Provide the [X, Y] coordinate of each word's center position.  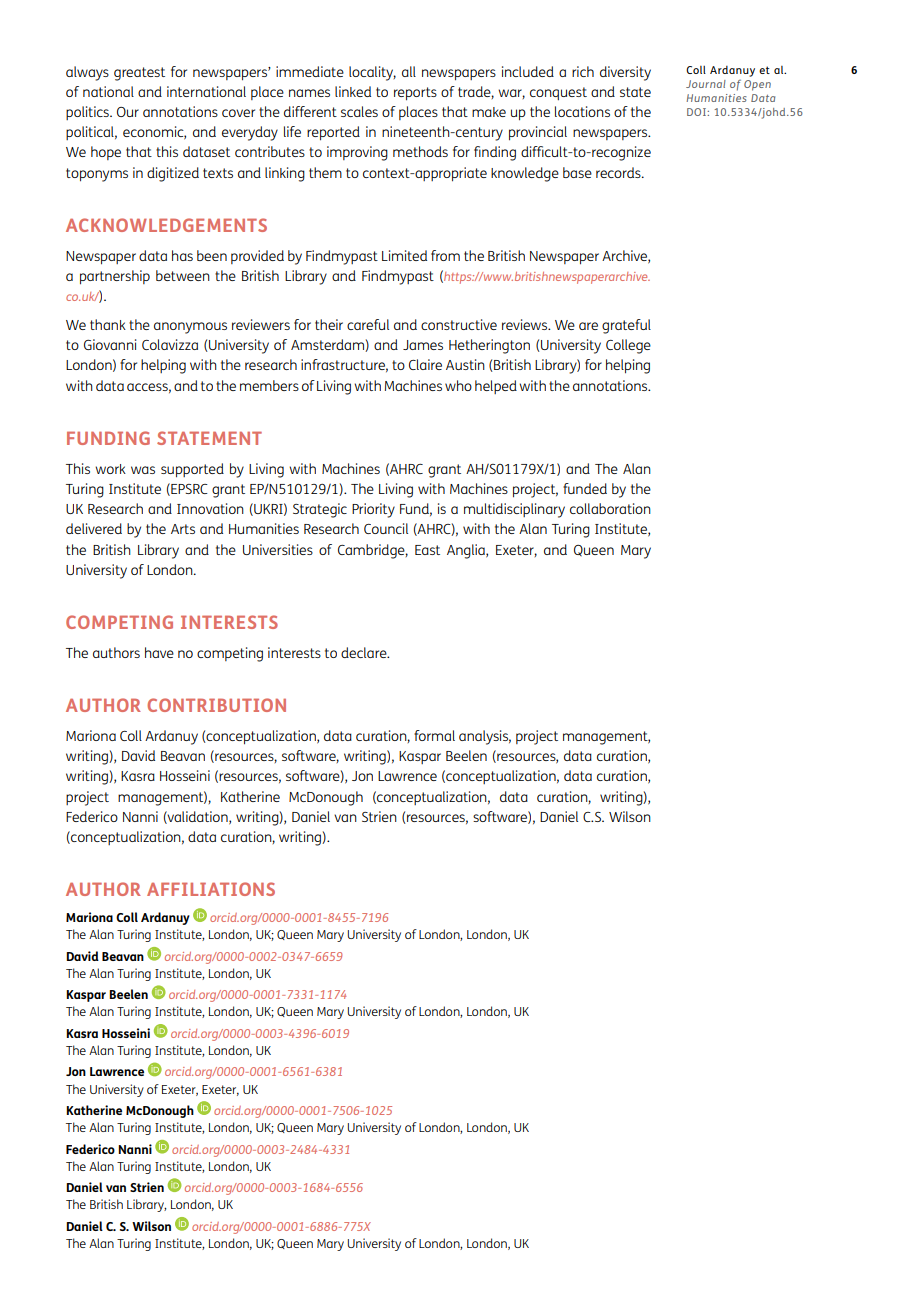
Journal [706, 84]
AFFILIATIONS [211, 889]
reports [415, 94]
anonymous [190, 328]
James [423, 345]
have [159, 652]
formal [434, 735]
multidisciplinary [514, 510]
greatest [139, 74]
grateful [626, 326]
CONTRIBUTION [216, 705]
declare [365, 652]
